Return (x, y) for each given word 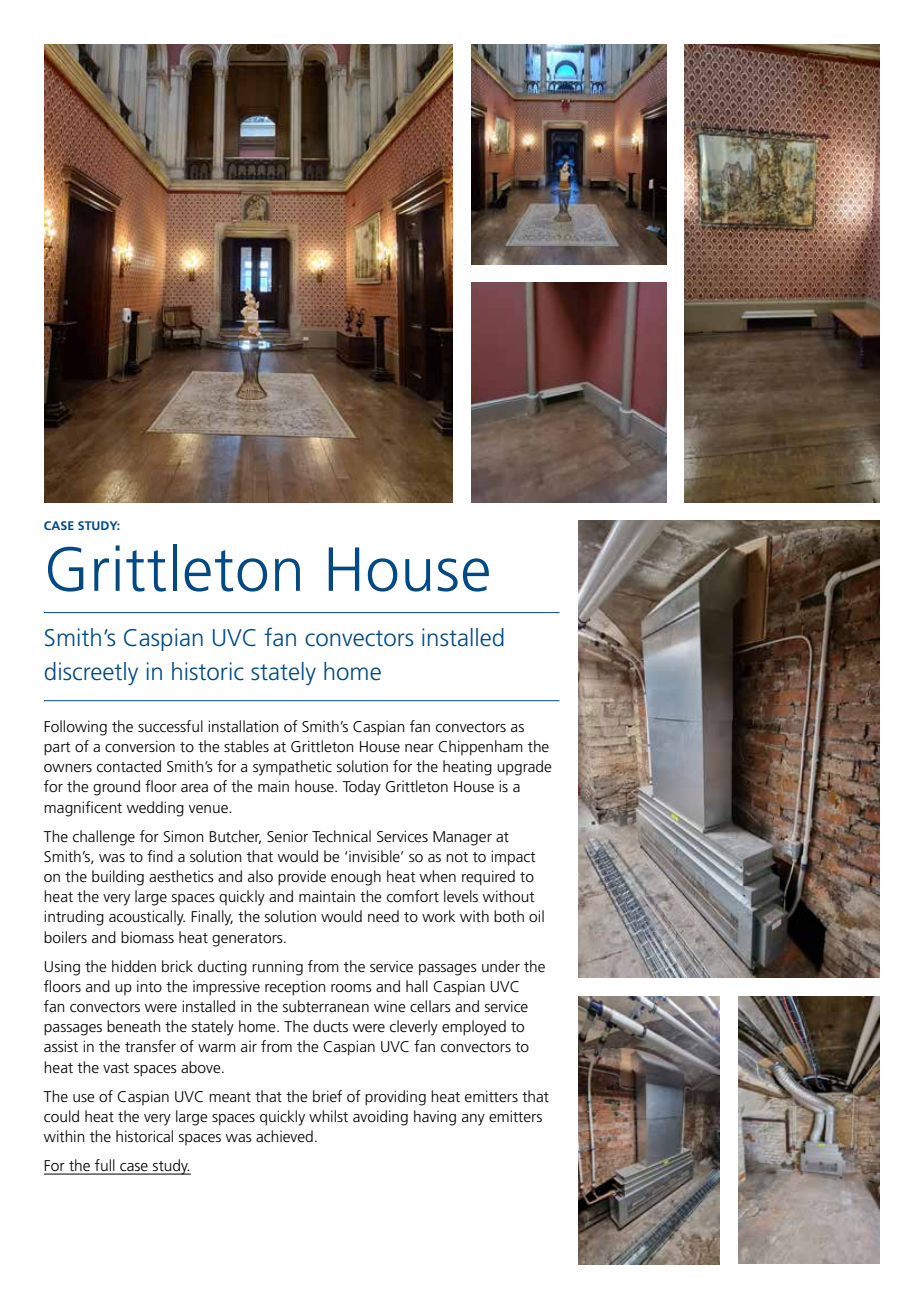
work (438, 916)
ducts (330, 1026)
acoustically (147, 918)
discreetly (91, 673)
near (419, 748)
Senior (287, 836)
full (105, 1166)
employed (474, 1028)
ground (116, 788)
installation (243, 726)
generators (248, 940)
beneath (134, 1026)
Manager (462, 838)
